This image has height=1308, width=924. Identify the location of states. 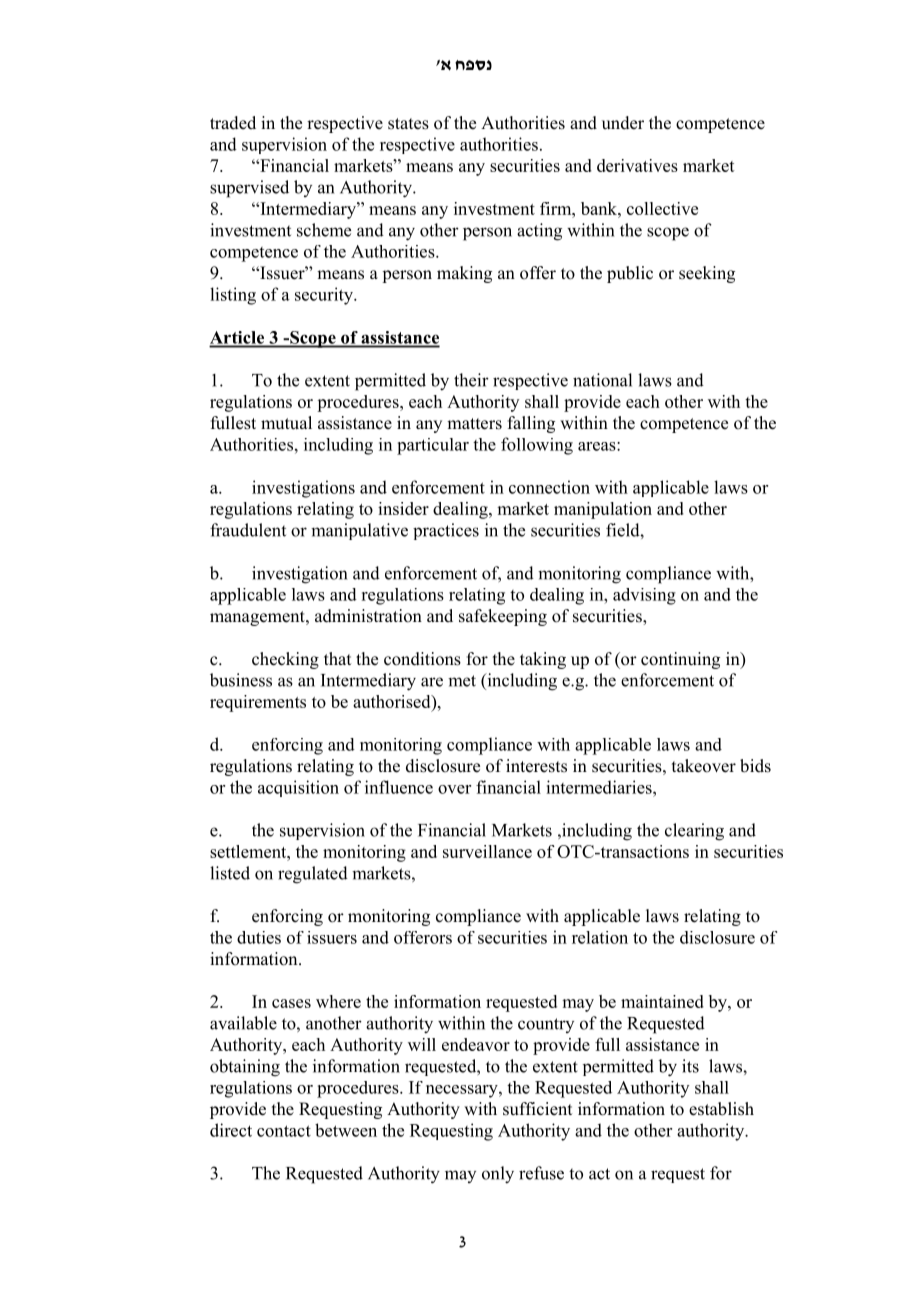
(408, 124).
